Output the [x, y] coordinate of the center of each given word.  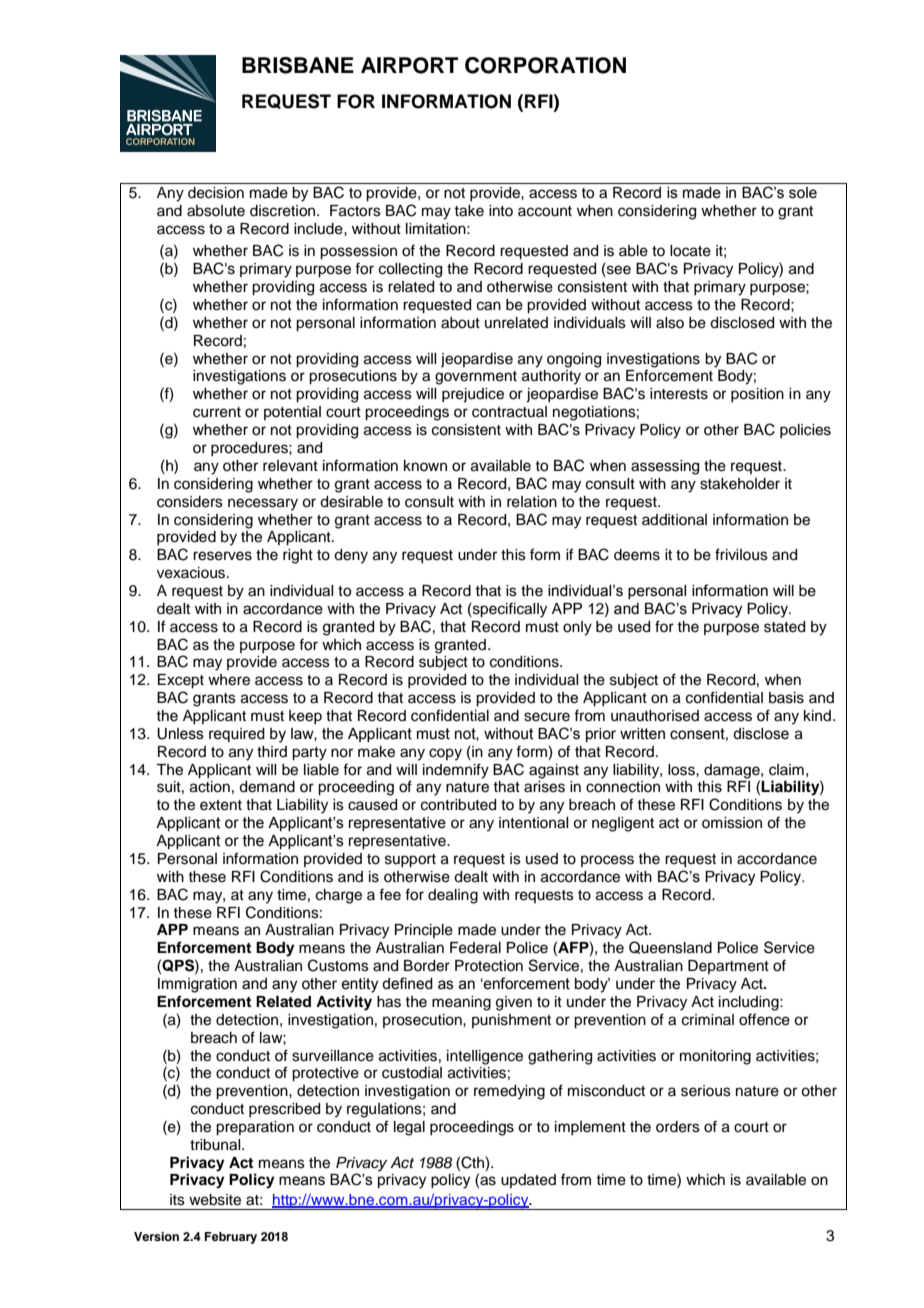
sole [803, 193]
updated [528, 1181]
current [217, 412]
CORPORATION [545, 65]
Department [728, 967]
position [757, 395]
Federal [475, 948]
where [229, 680]
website [215, 1200]
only [577, 628]
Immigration [197, 985]
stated [784, 627]
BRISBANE [298, 65]
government [476, 378]
